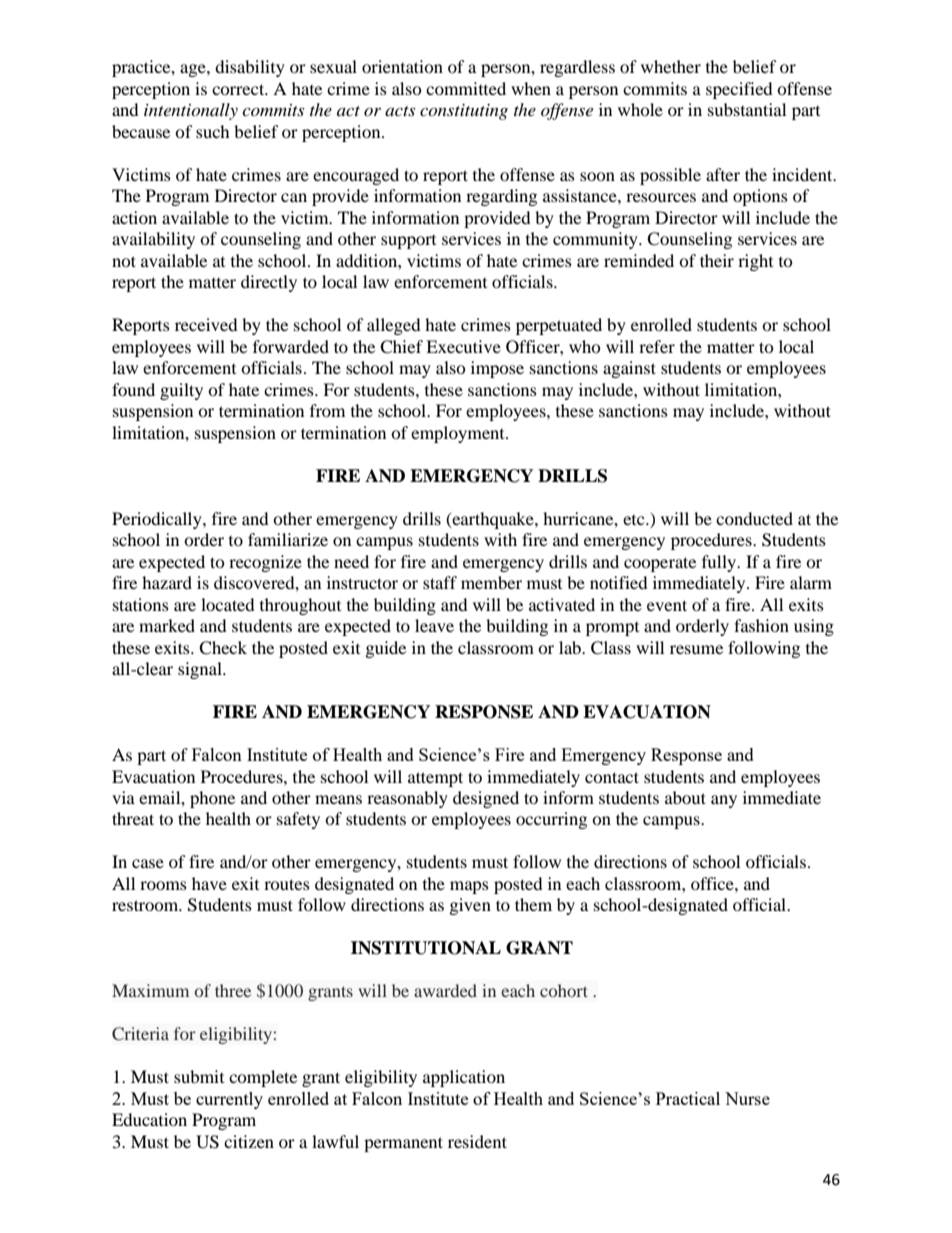 This document has height=1233, width=952. I want to click on Nurse, so click(747, 1098).
